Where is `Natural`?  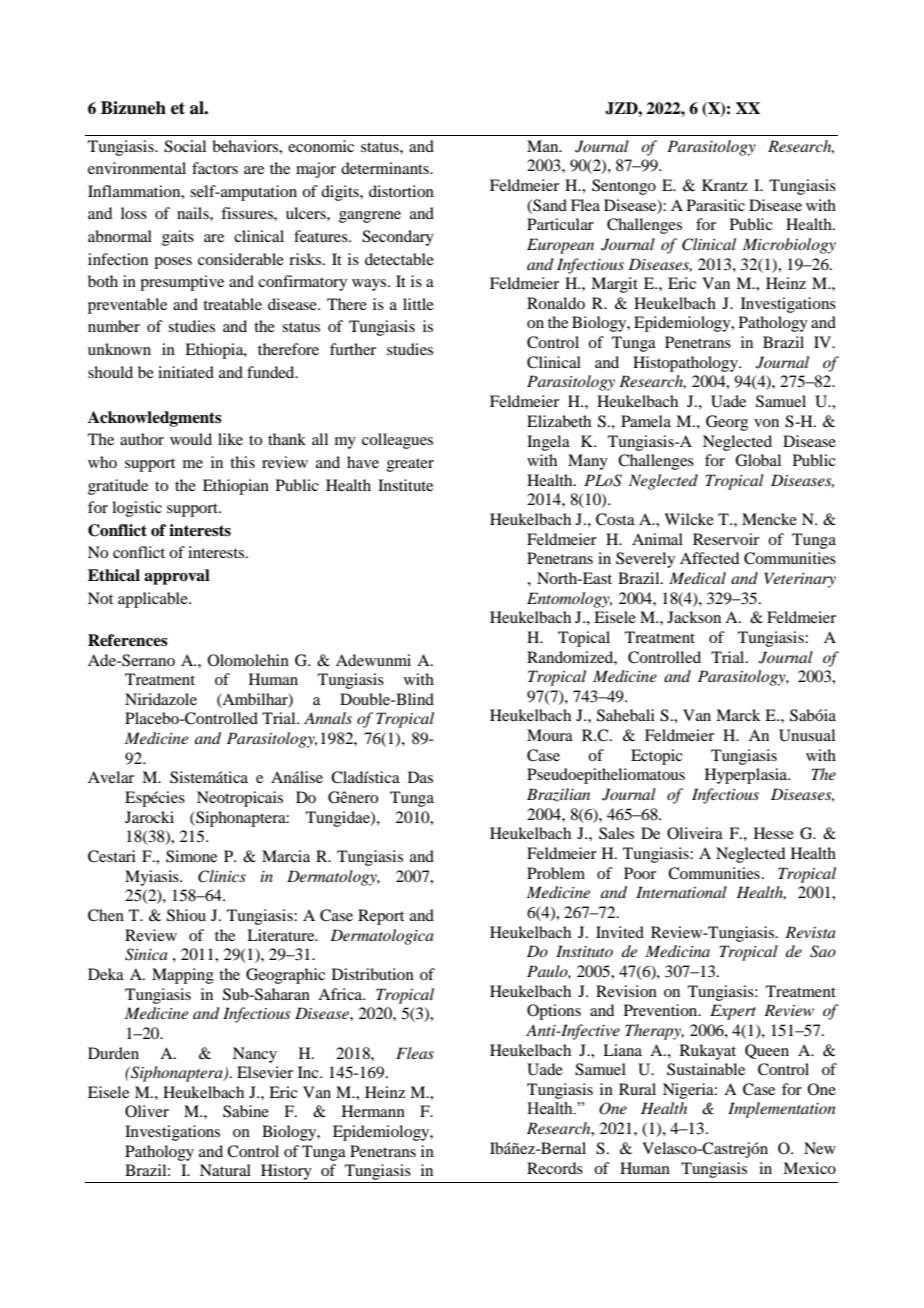
Natural is located at coordinates (225, 1170).
